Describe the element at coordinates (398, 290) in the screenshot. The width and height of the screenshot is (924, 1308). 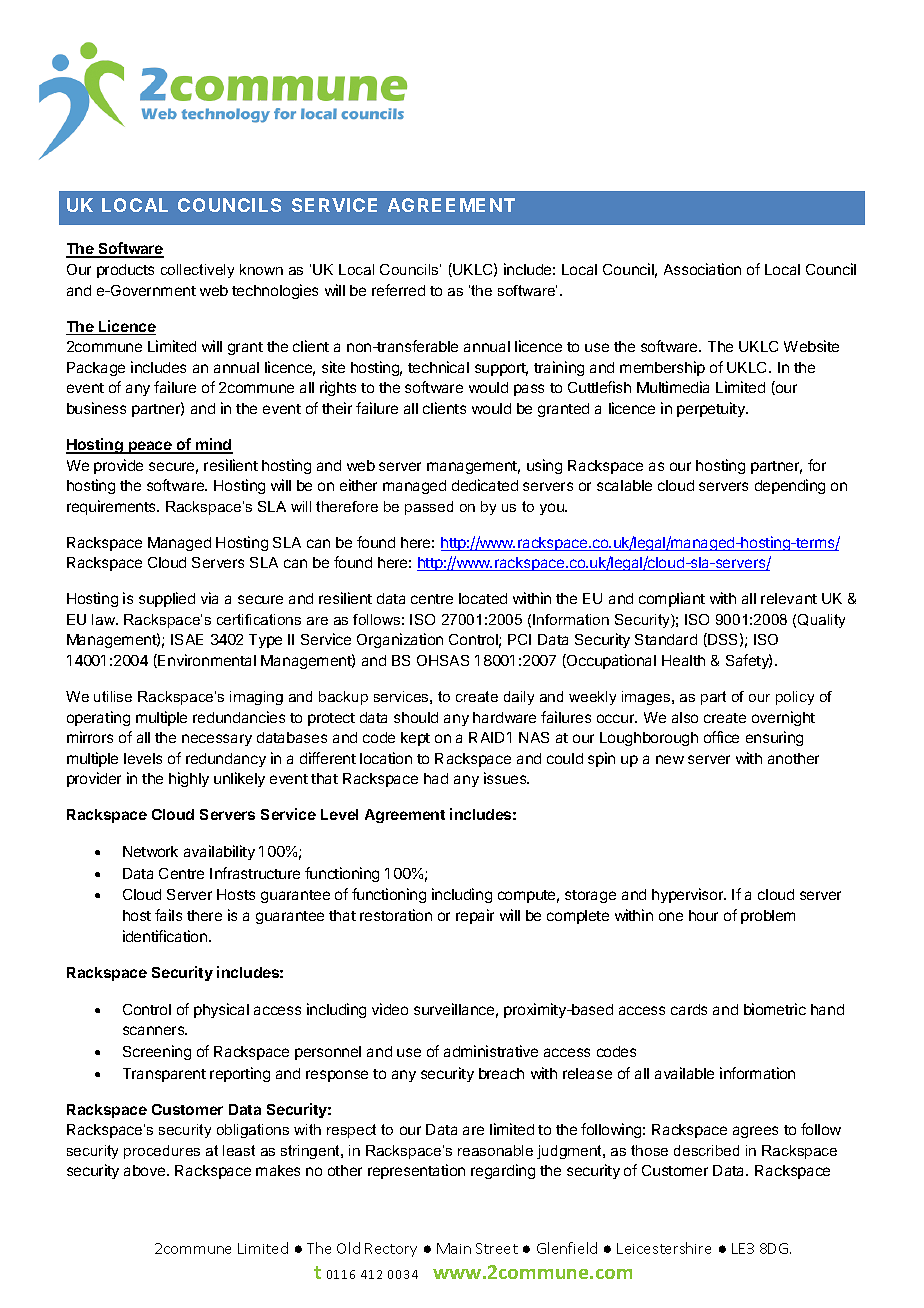
I see `referred` at that location.
